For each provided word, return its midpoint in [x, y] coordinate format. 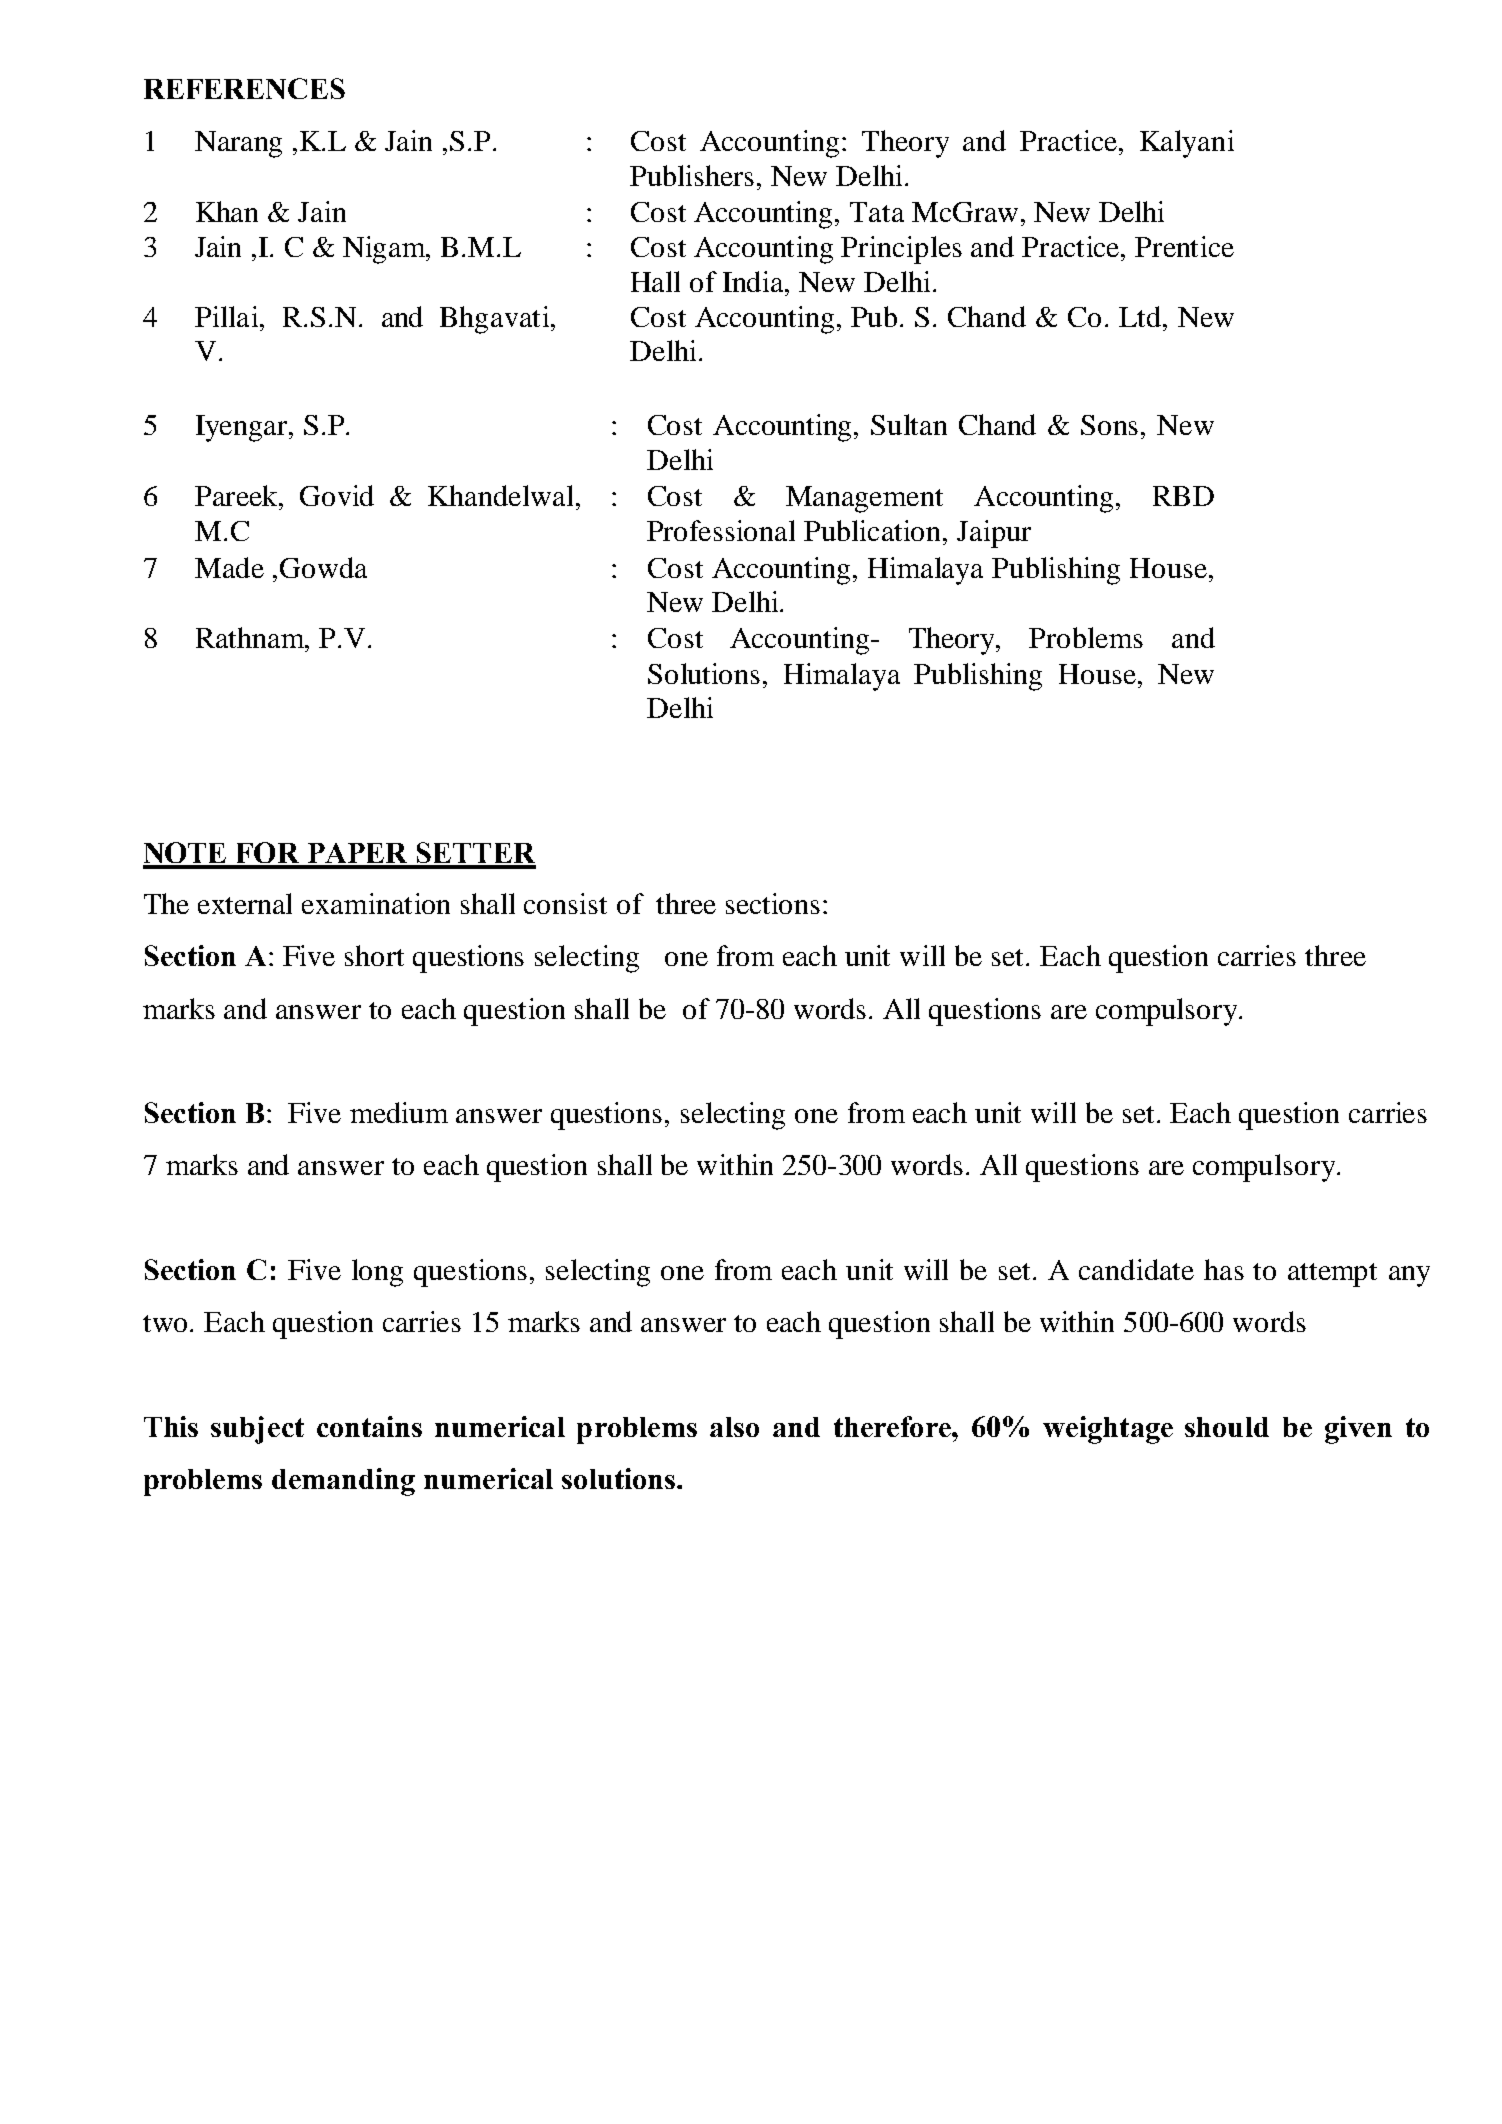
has [1224, 1269]
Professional [721, 530]
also [734, 1427]
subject [257, 1430]
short [374, 955]
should [1227, 1427]
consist [565, 903]
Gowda [323, 567]
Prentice [1184, 246]
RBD [1183, 496]
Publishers [692, 175]
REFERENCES [244, 88]
